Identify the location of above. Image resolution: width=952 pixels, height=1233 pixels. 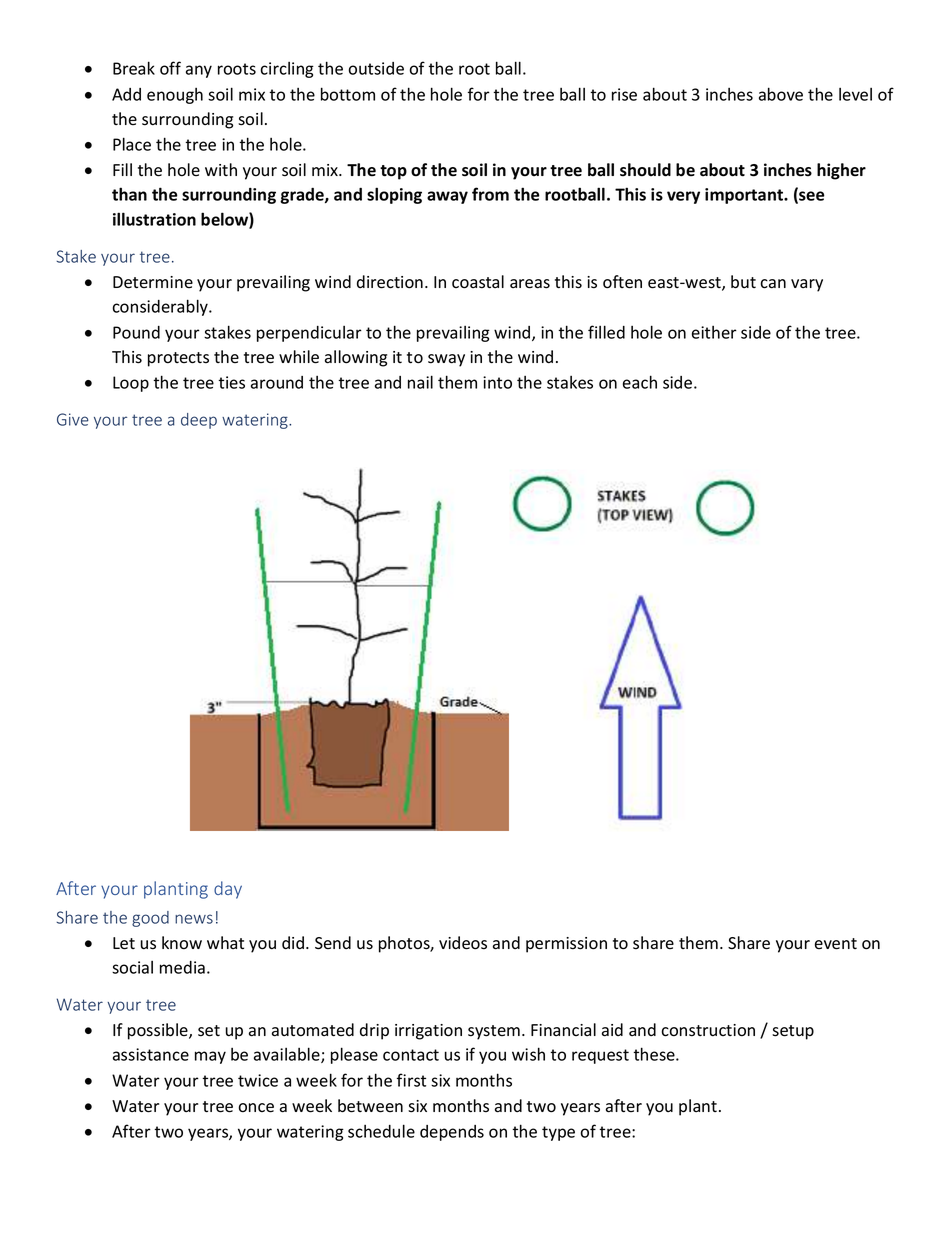
(781, 94).
